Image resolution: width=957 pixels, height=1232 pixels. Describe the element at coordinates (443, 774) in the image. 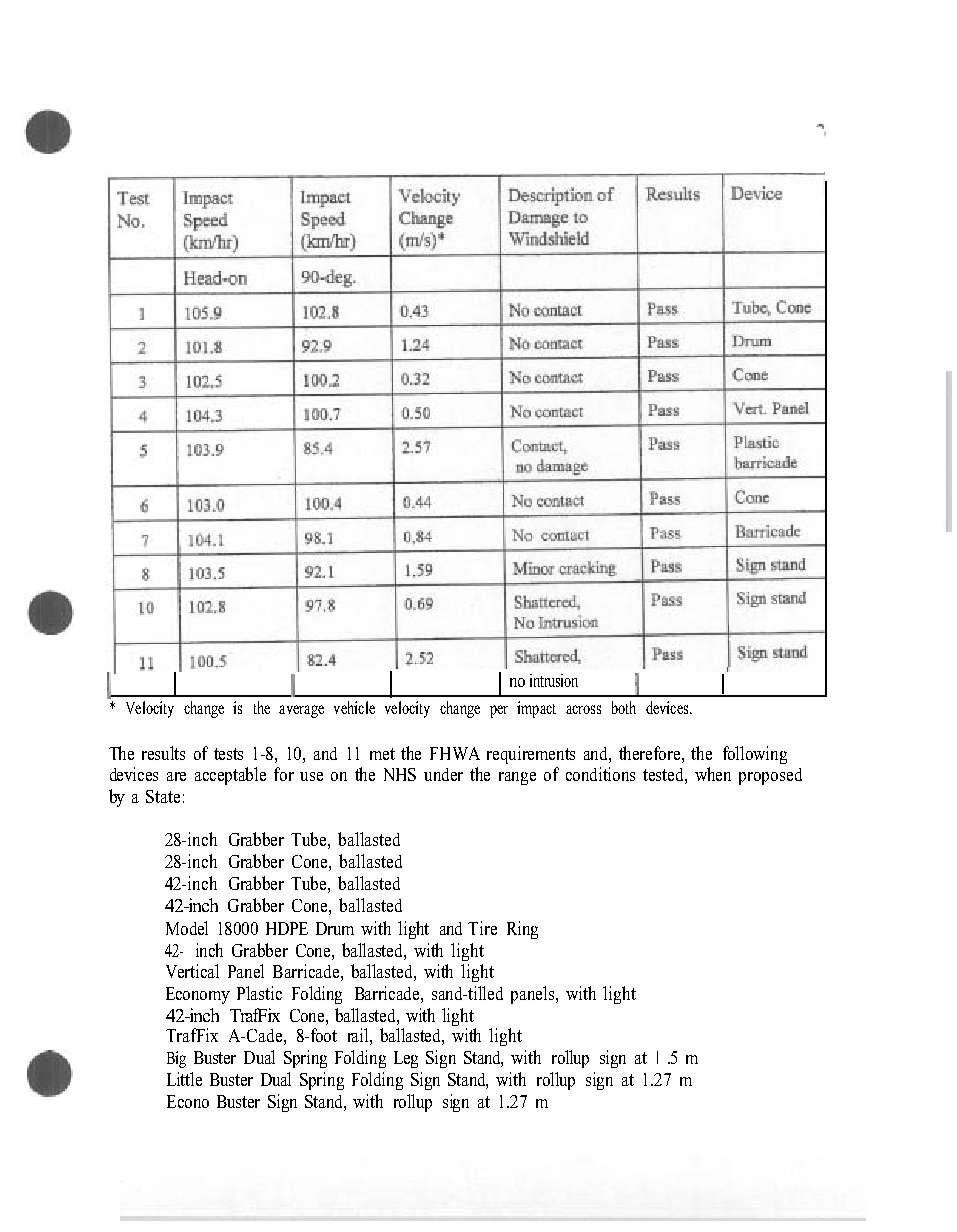

I see `under` at that location.
